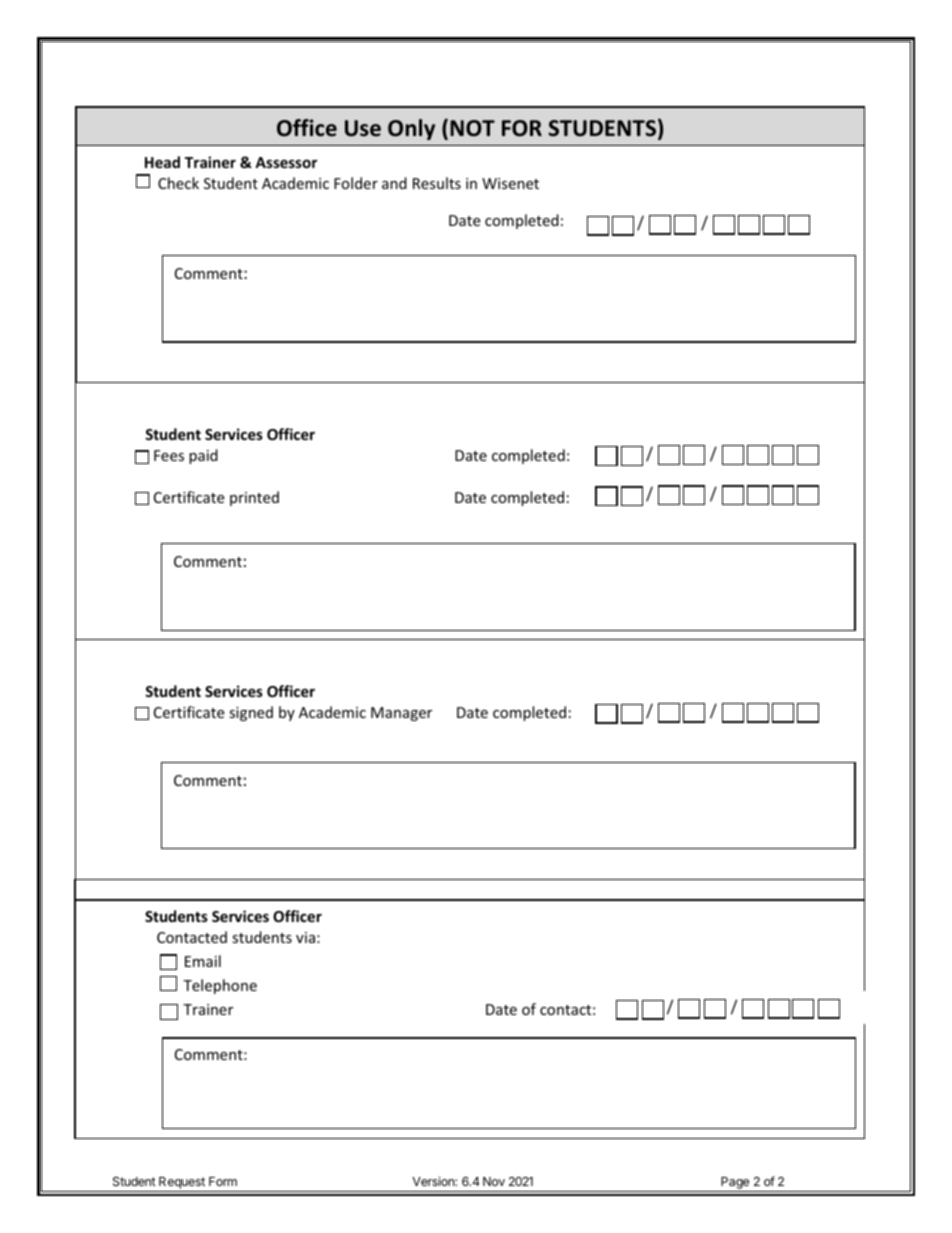  Describe the element at coordinates (411, 129) in the screenshot. I see `Only` at that location.
